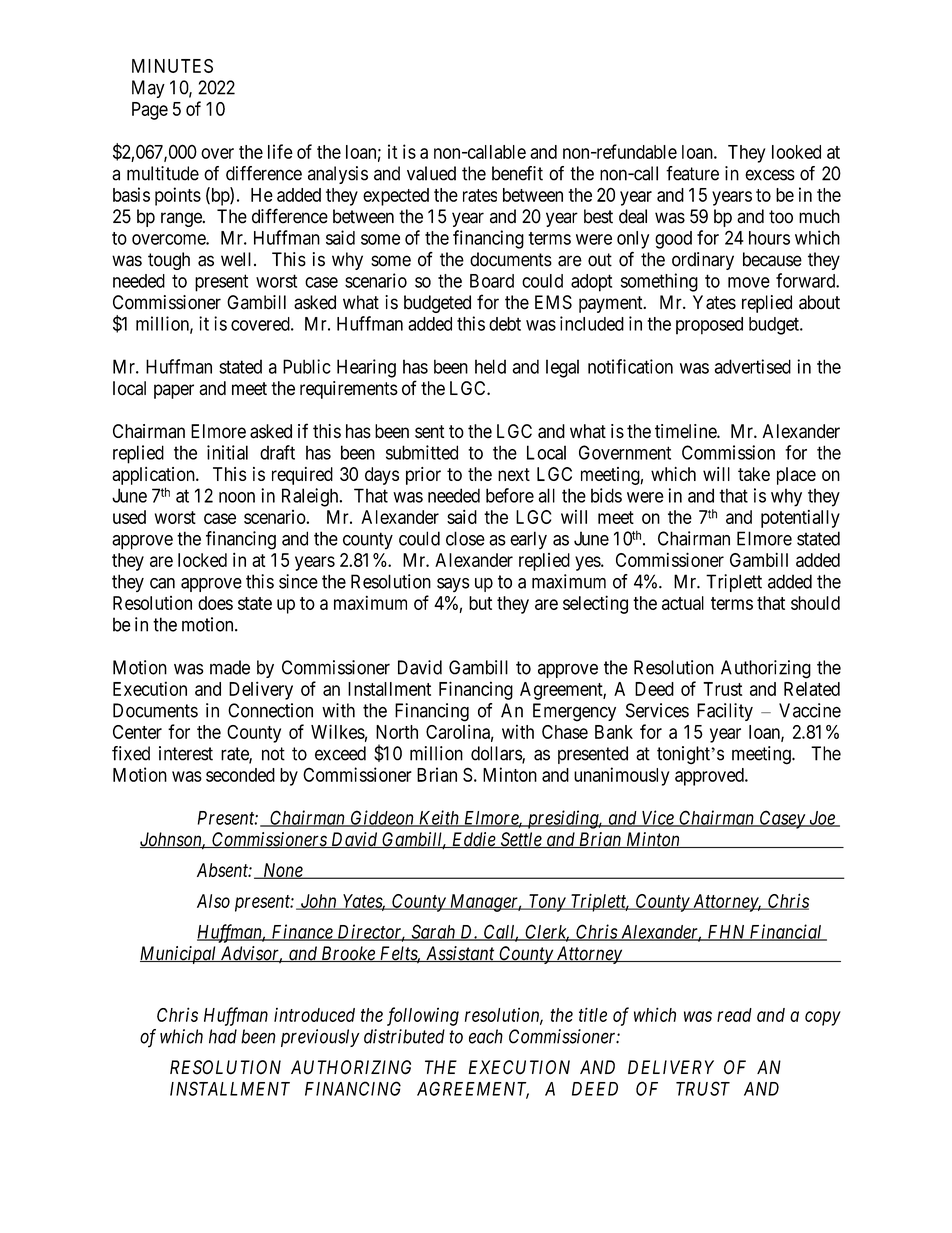 The height and width of the page is (1233, 952). Describe the element at coordinates (172, 66) in the page. I see `MINUTES` at that location.
